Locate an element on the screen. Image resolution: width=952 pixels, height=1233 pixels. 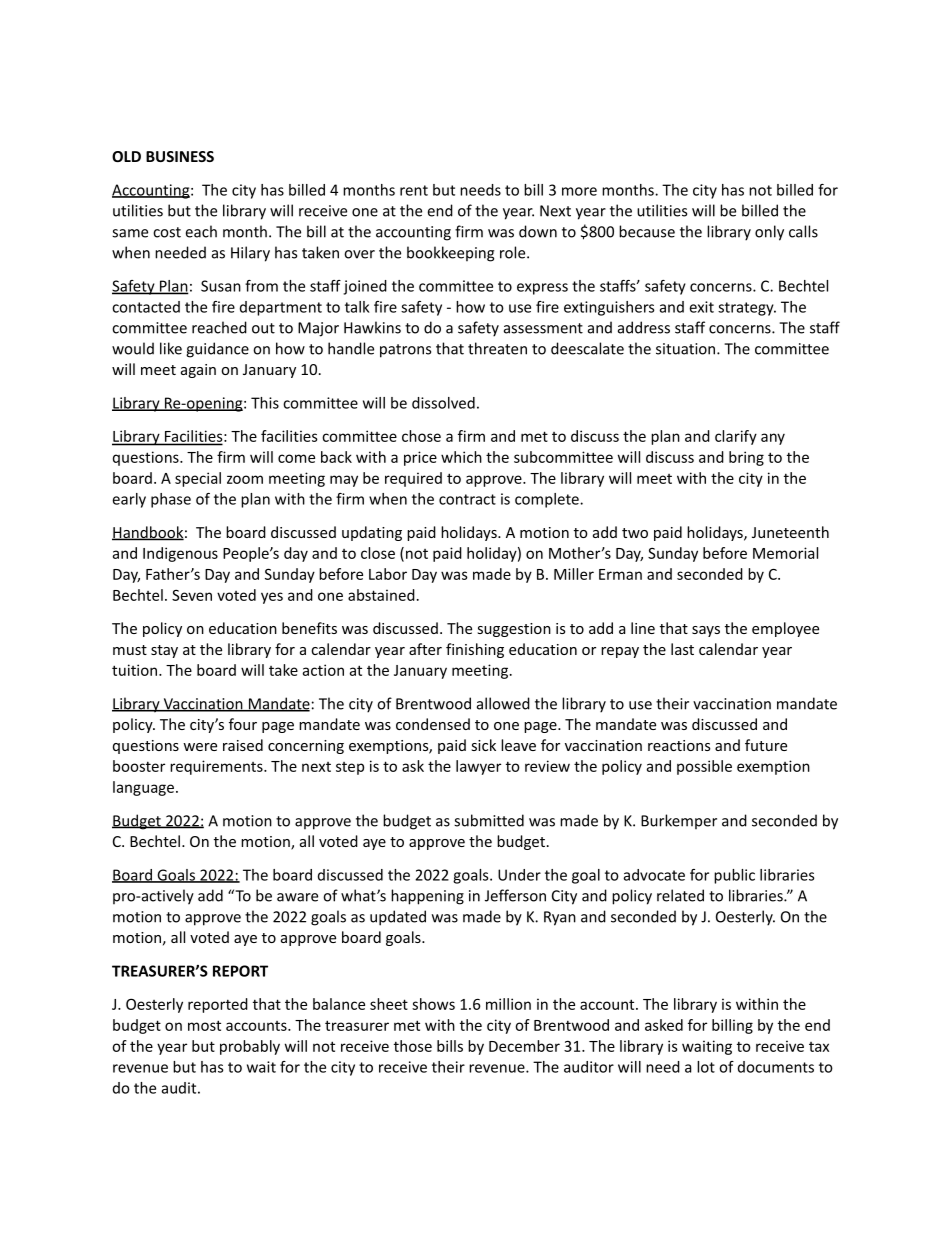
future is located at coordinates (766, 745).
